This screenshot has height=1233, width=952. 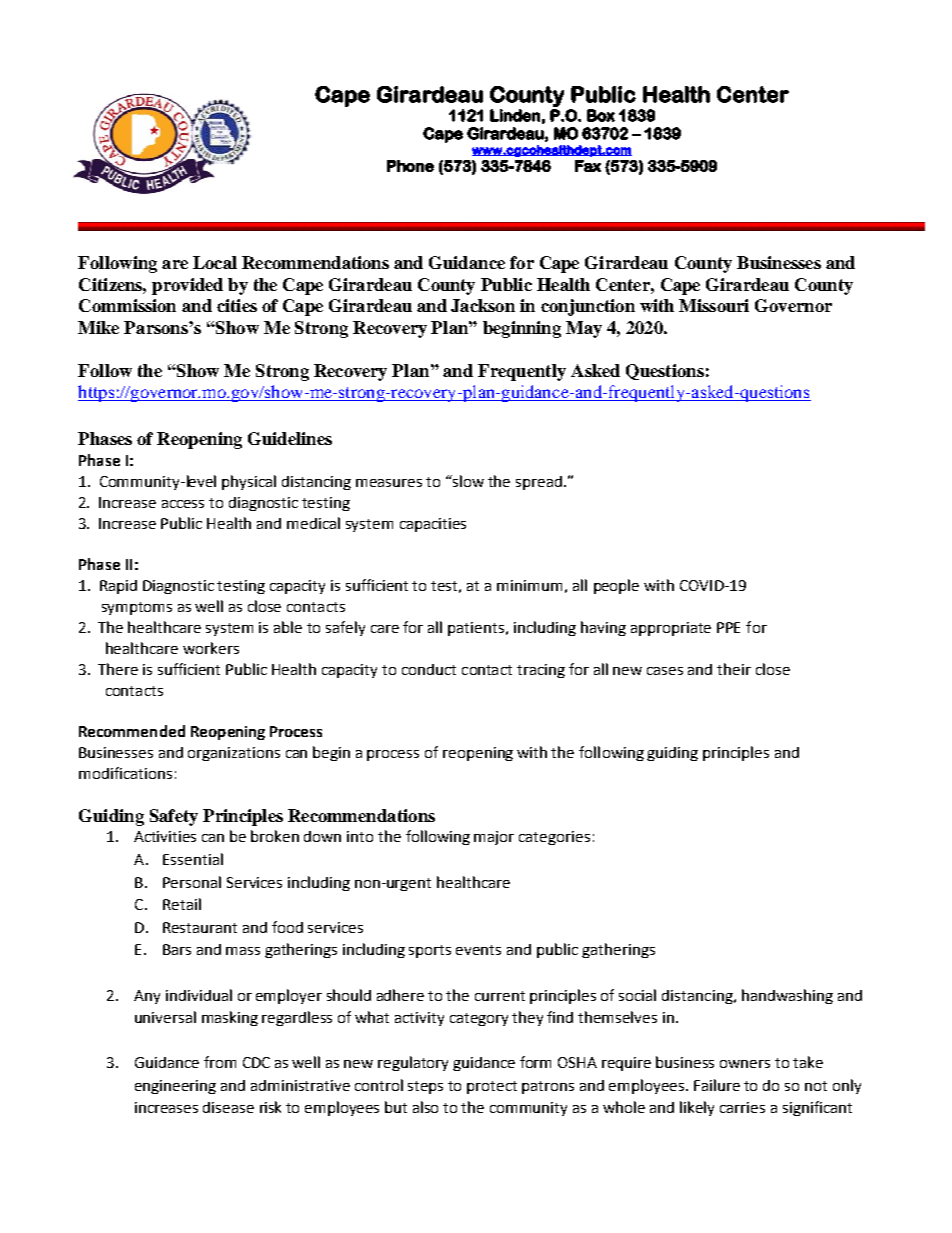 I want to click on owners, so click(x=745, y=1064).
